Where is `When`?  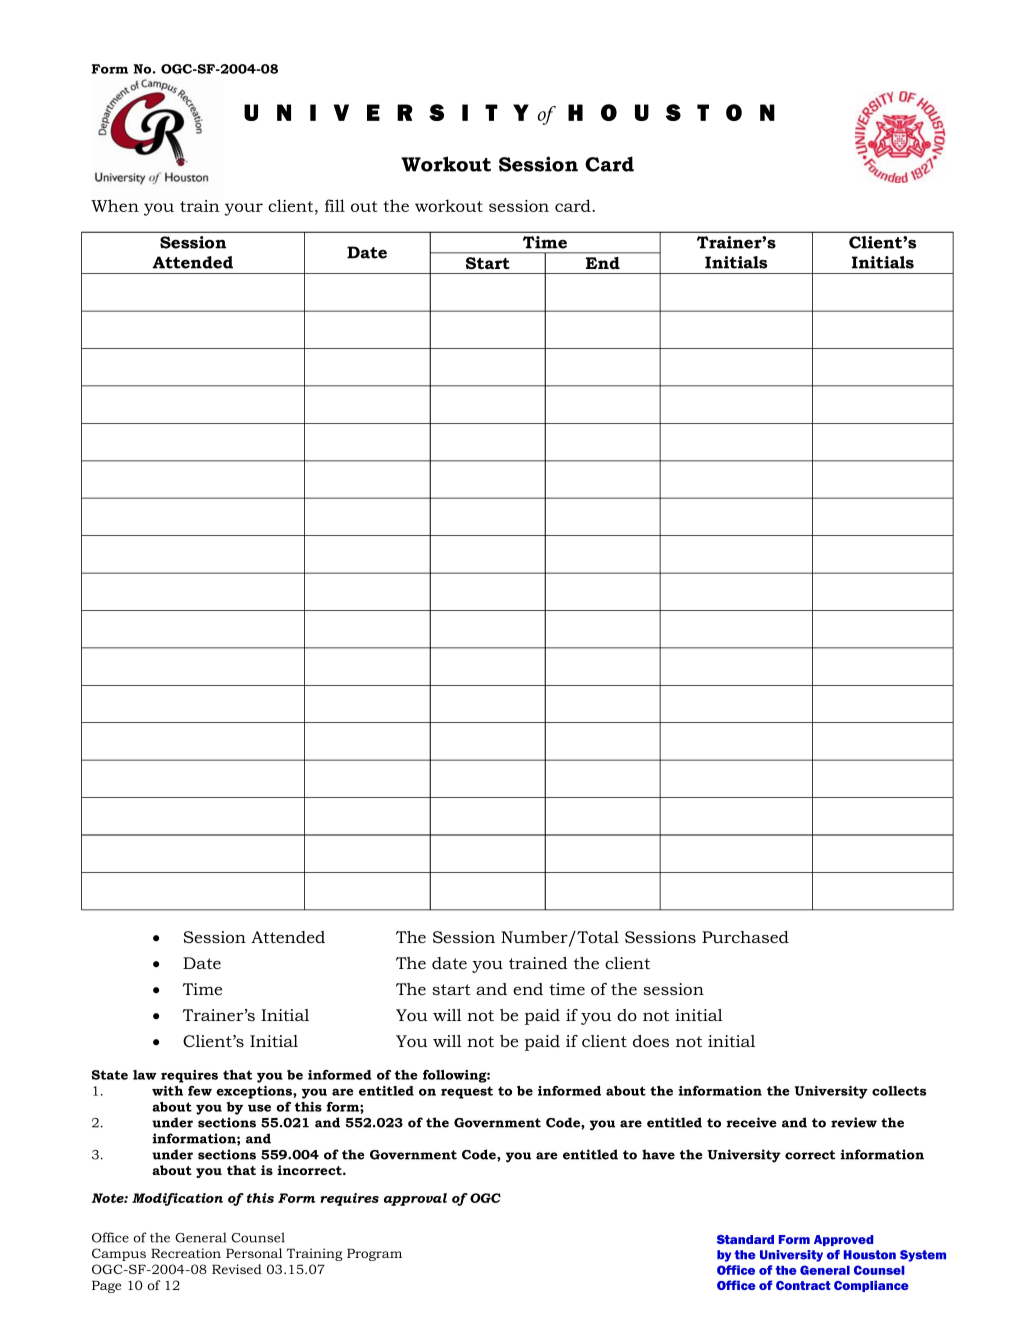
When is located at coordinates (115, 205).
